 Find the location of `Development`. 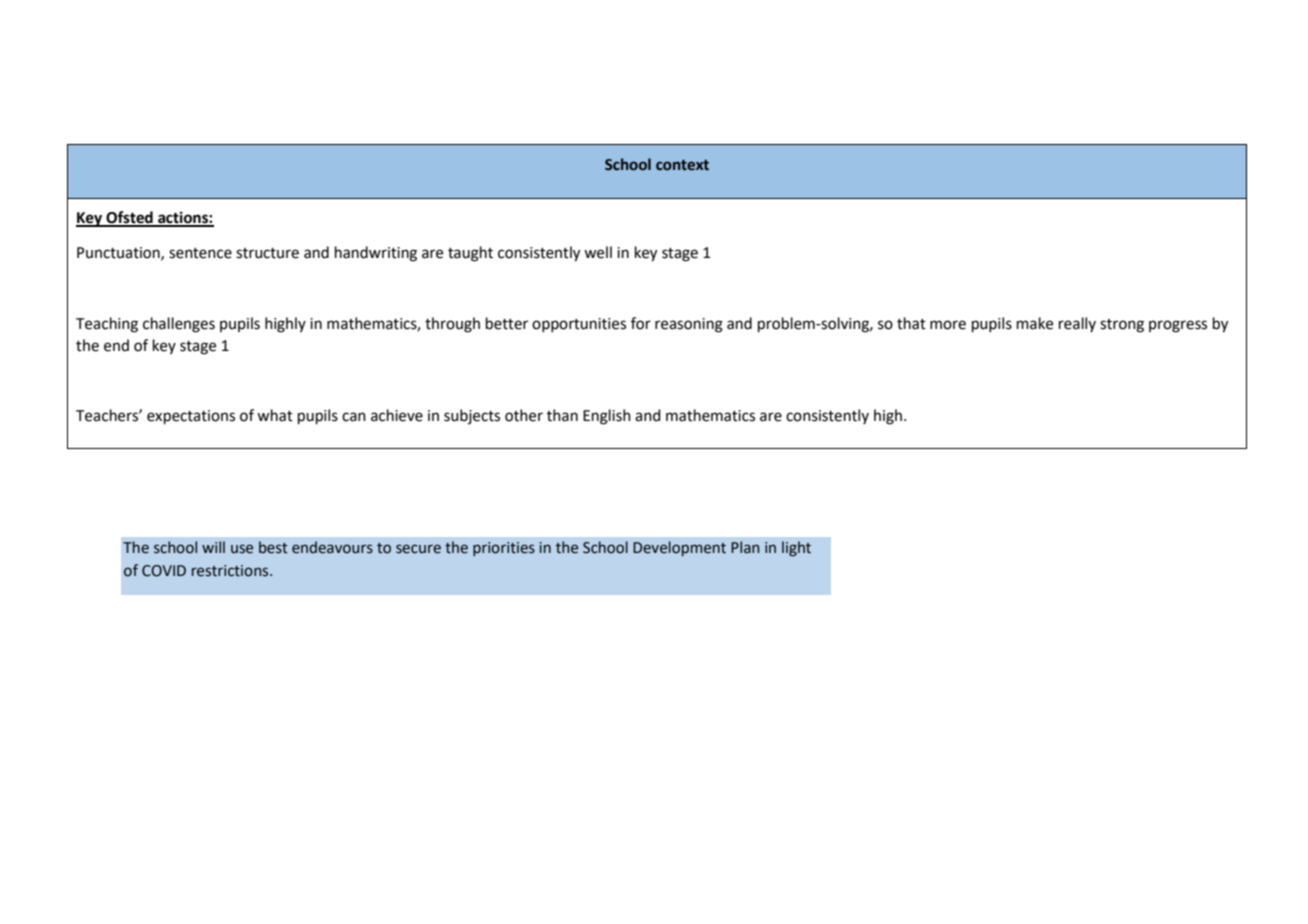

Development is located at coordinates (679, 548).
